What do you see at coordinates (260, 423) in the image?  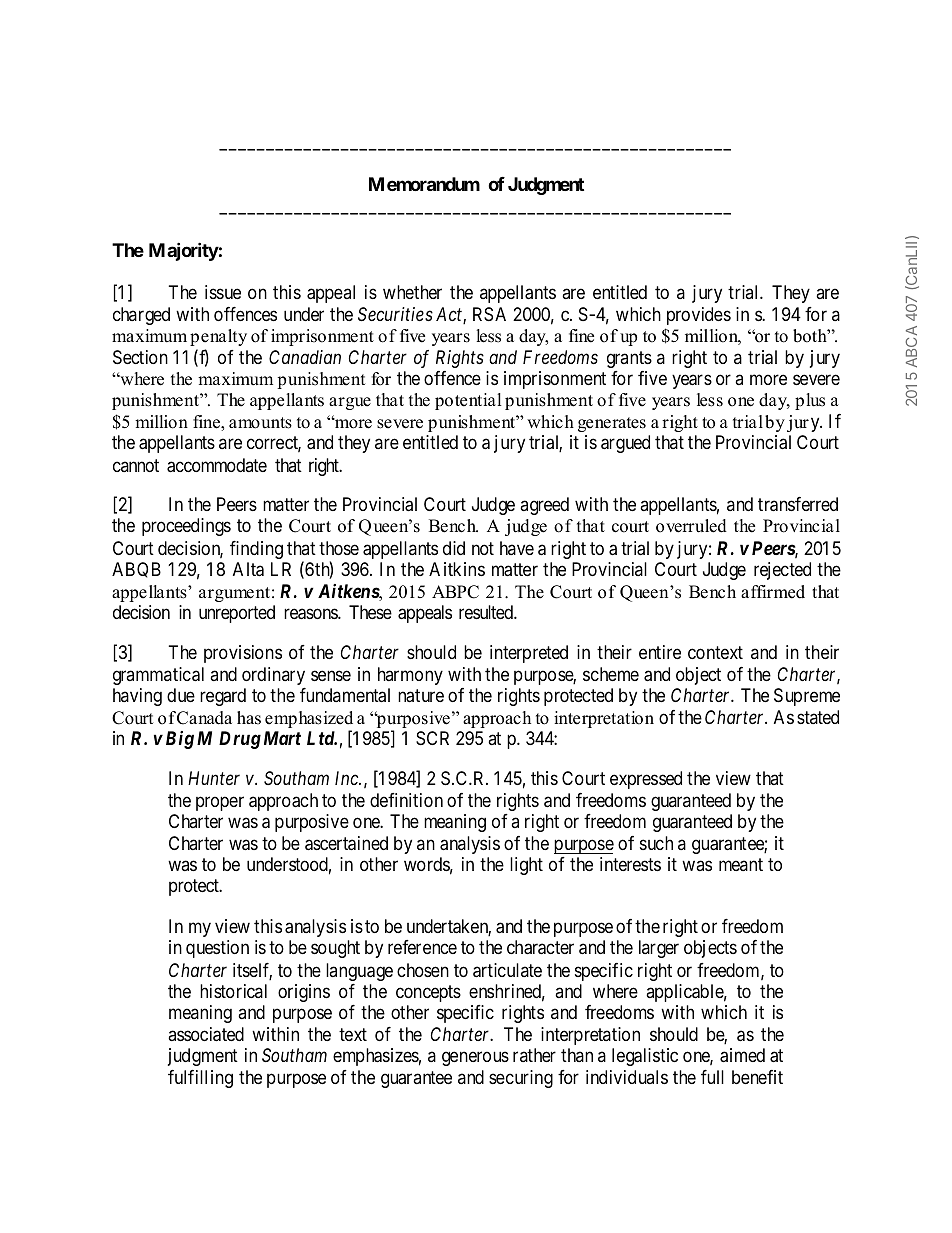 I see `amounts` at bounding box center [260, 423].
